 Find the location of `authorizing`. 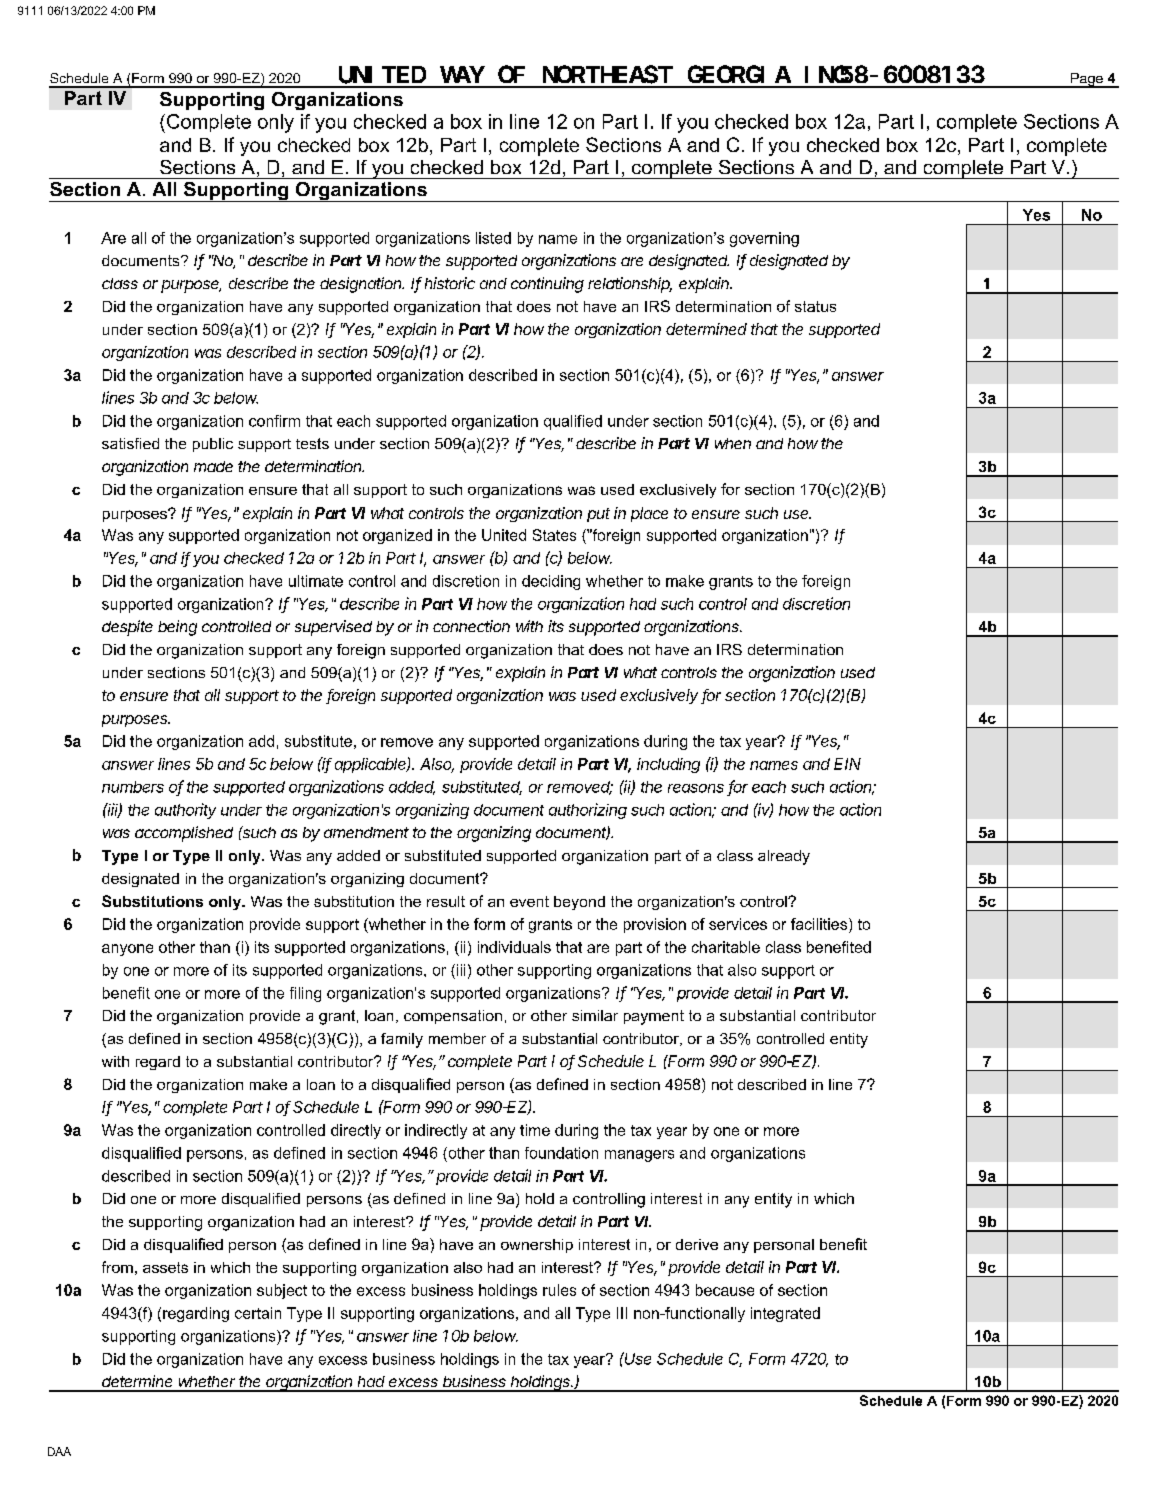

authorizing is located at coordinates (588, 811).
